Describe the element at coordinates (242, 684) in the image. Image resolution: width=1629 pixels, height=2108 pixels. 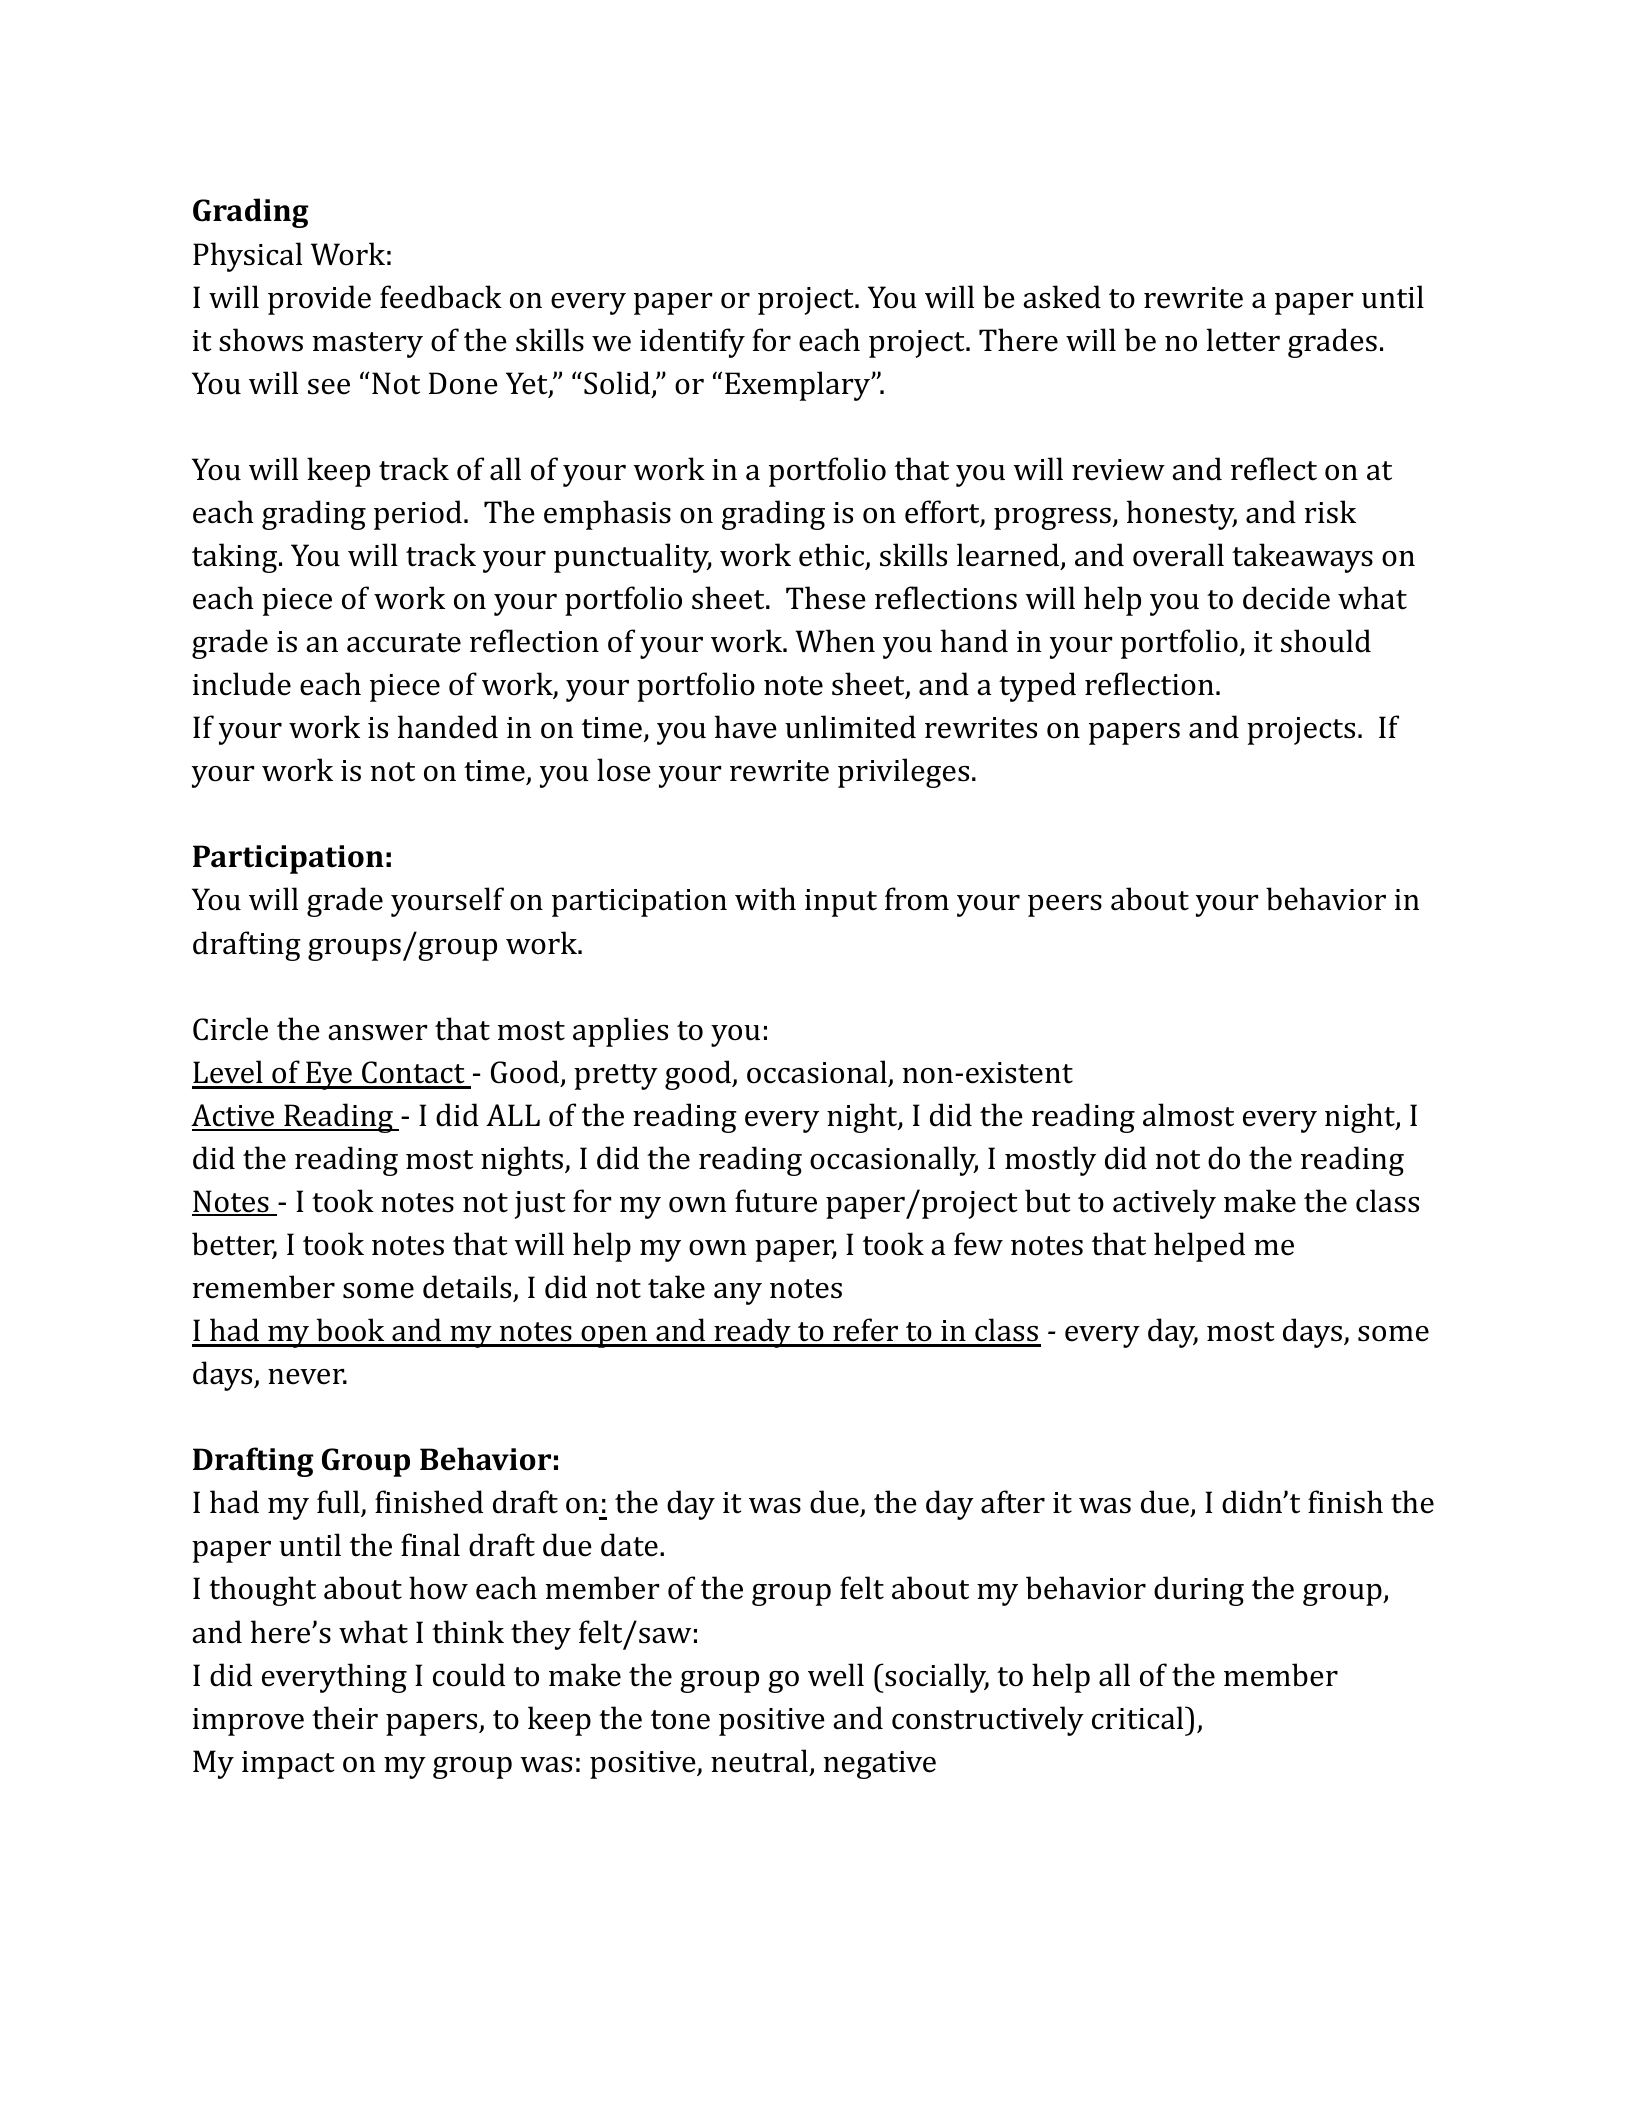
I see `include` at that location.
